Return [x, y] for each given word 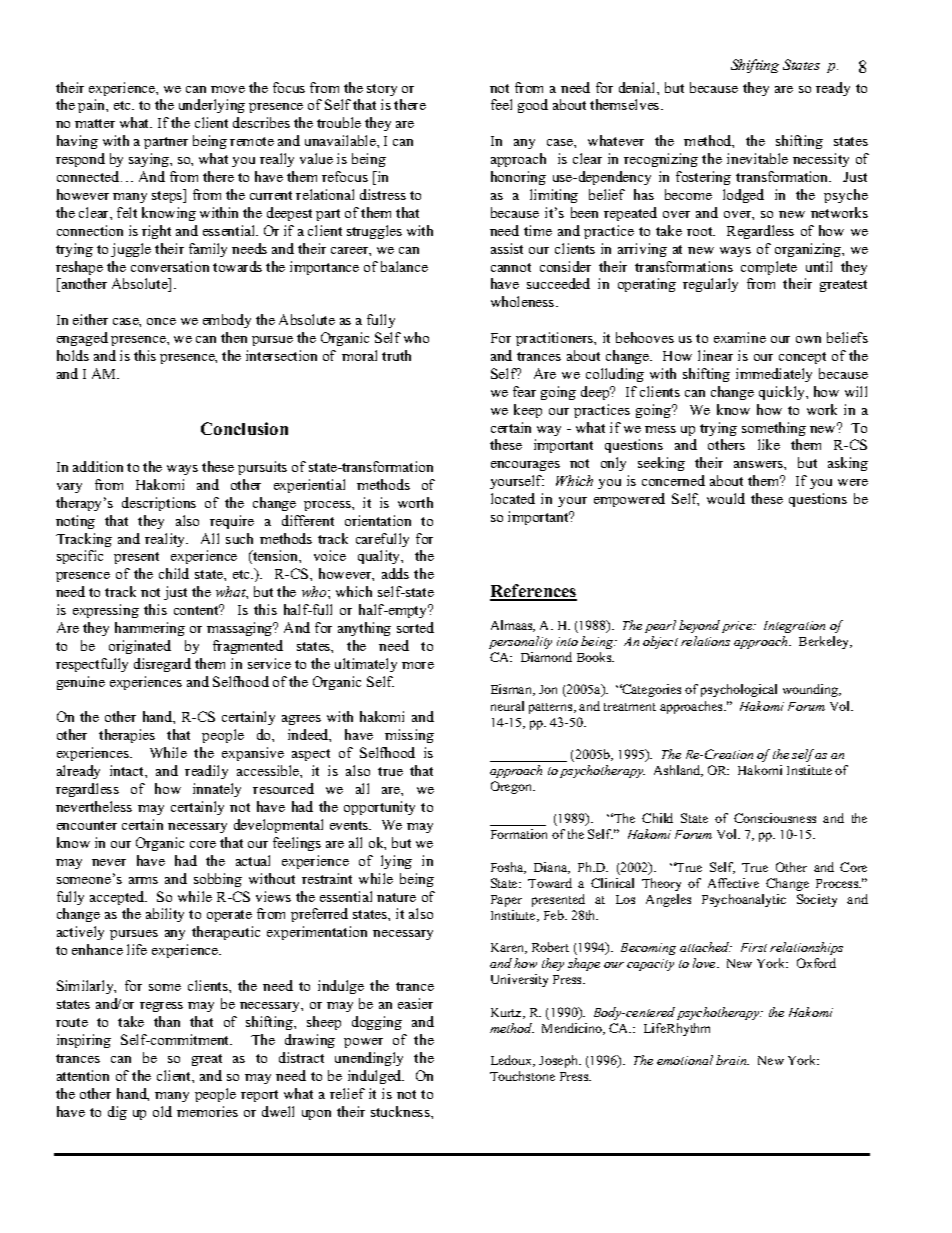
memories [207, 1111]
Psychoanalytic [744, 900]
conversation [170, 266]
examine [740, 337]
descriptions [159, 504]
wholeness [524, 301]
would [726, 498]
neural [507, 706]
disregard [162, 665]
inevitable [757, 158]
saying [150, 160]
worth [415, 502]
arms [143, 880]
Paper [506, 901]
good [533, 106]
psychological [739, 690]
